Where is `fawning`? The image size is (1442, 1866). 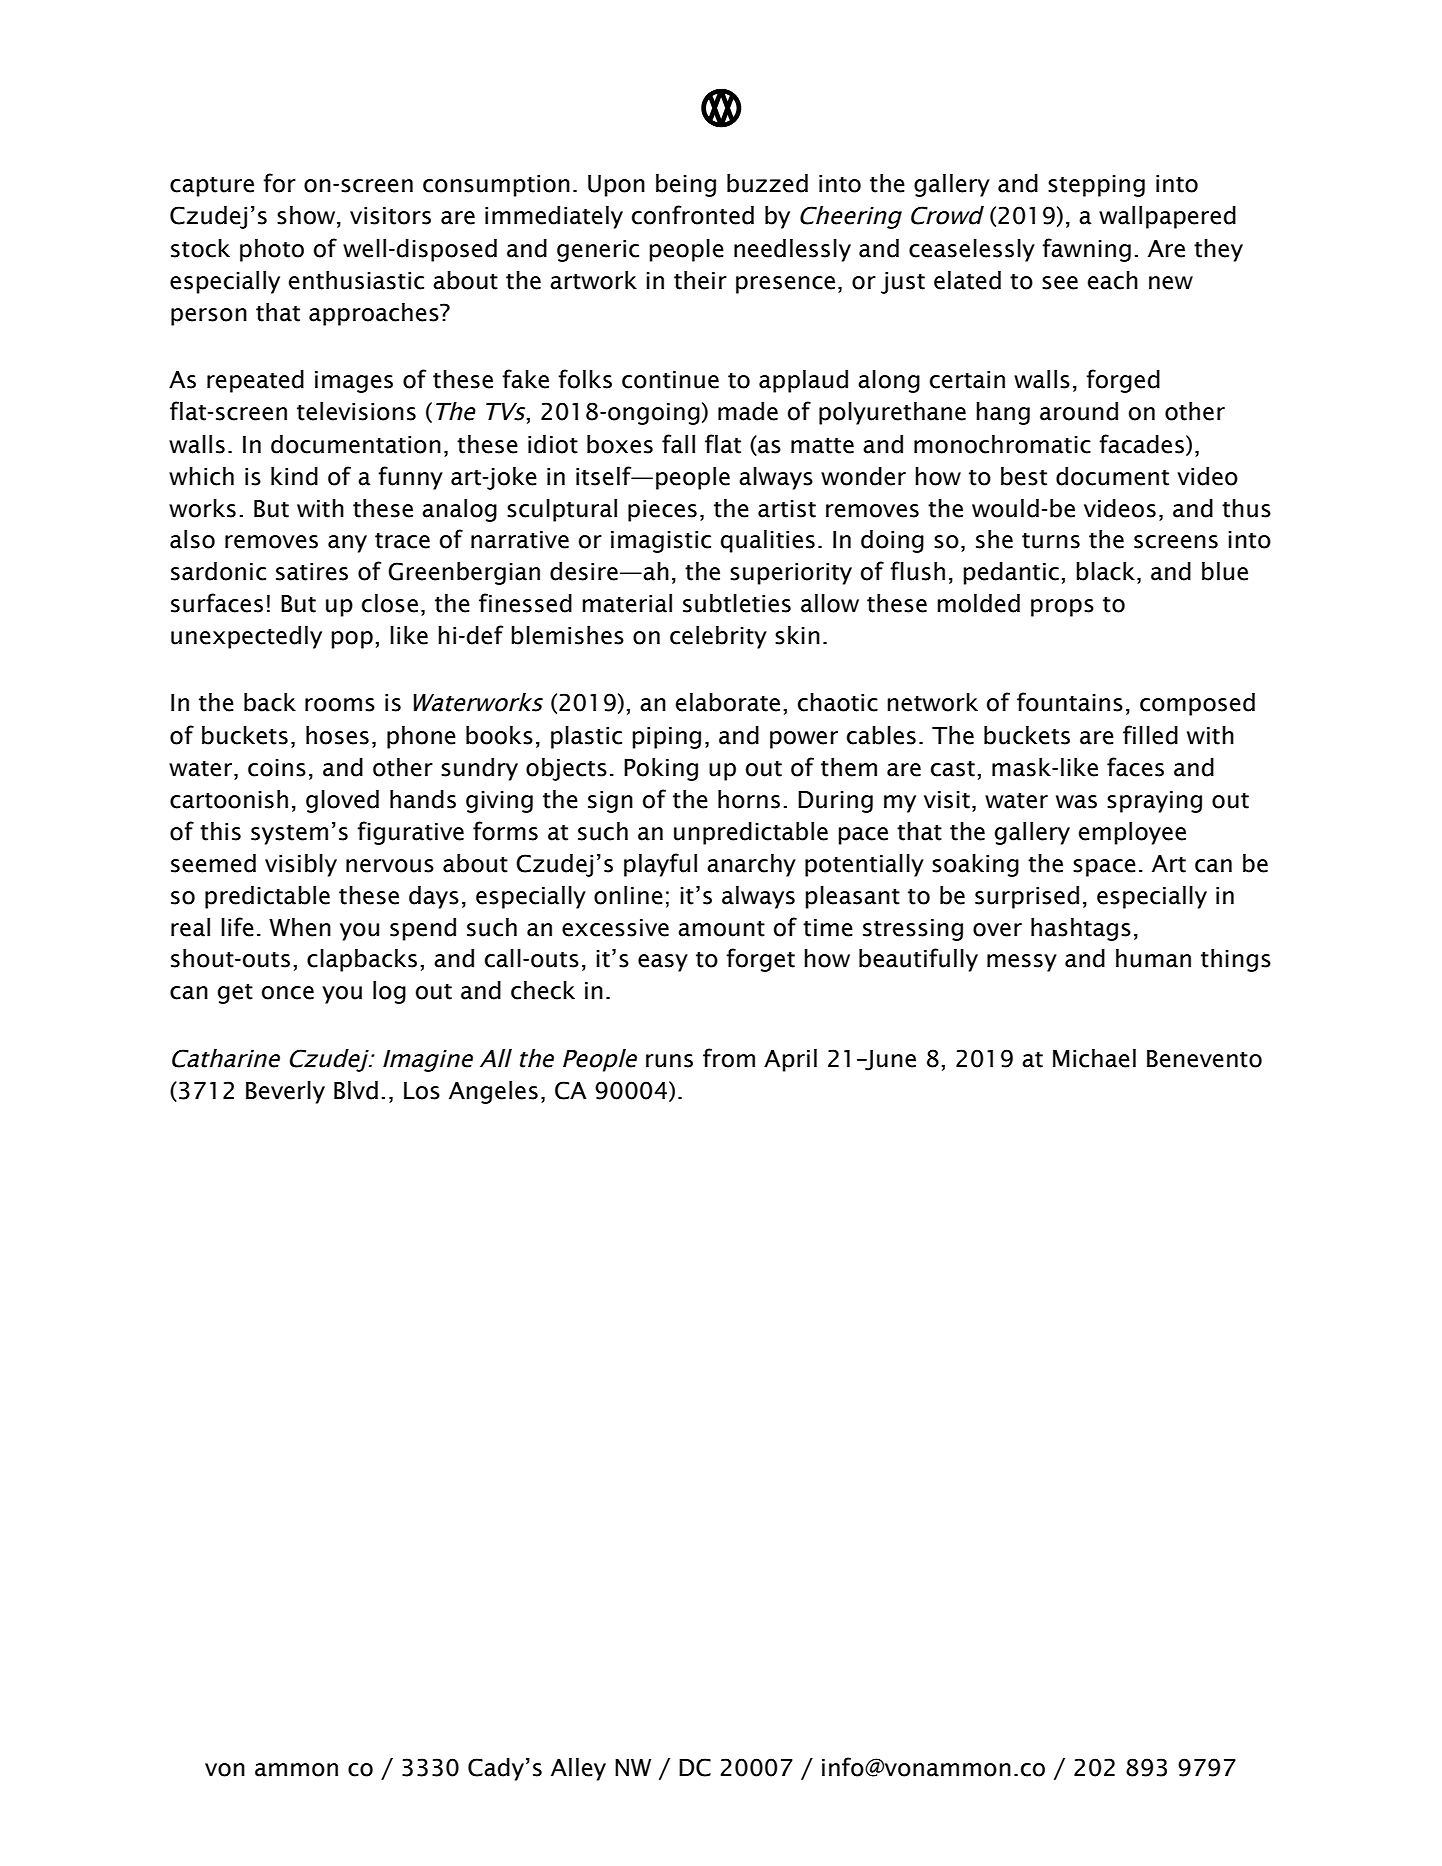 fawning is located at coordinates (1086, 250).
